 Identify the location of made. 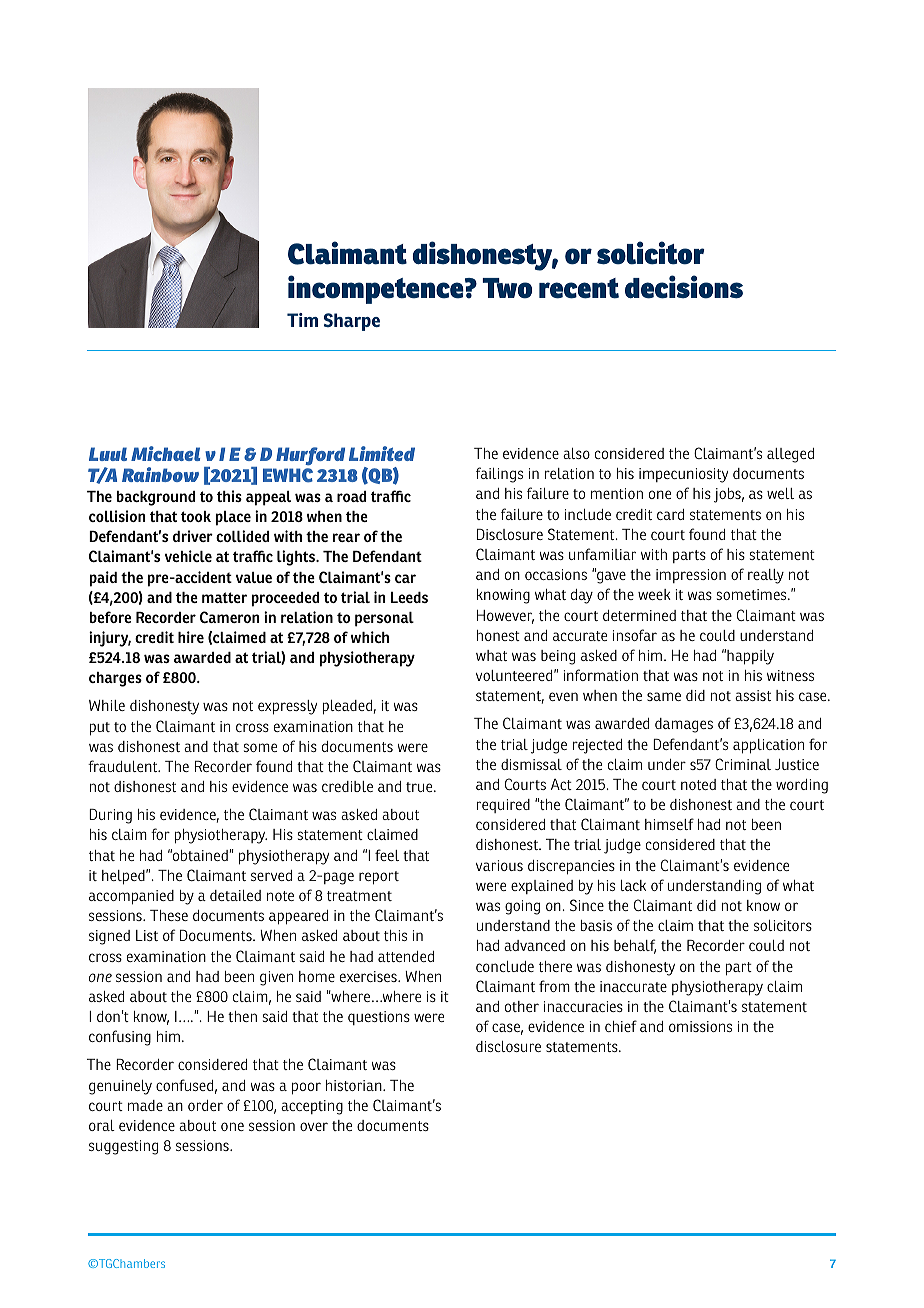
(145, 1105).
